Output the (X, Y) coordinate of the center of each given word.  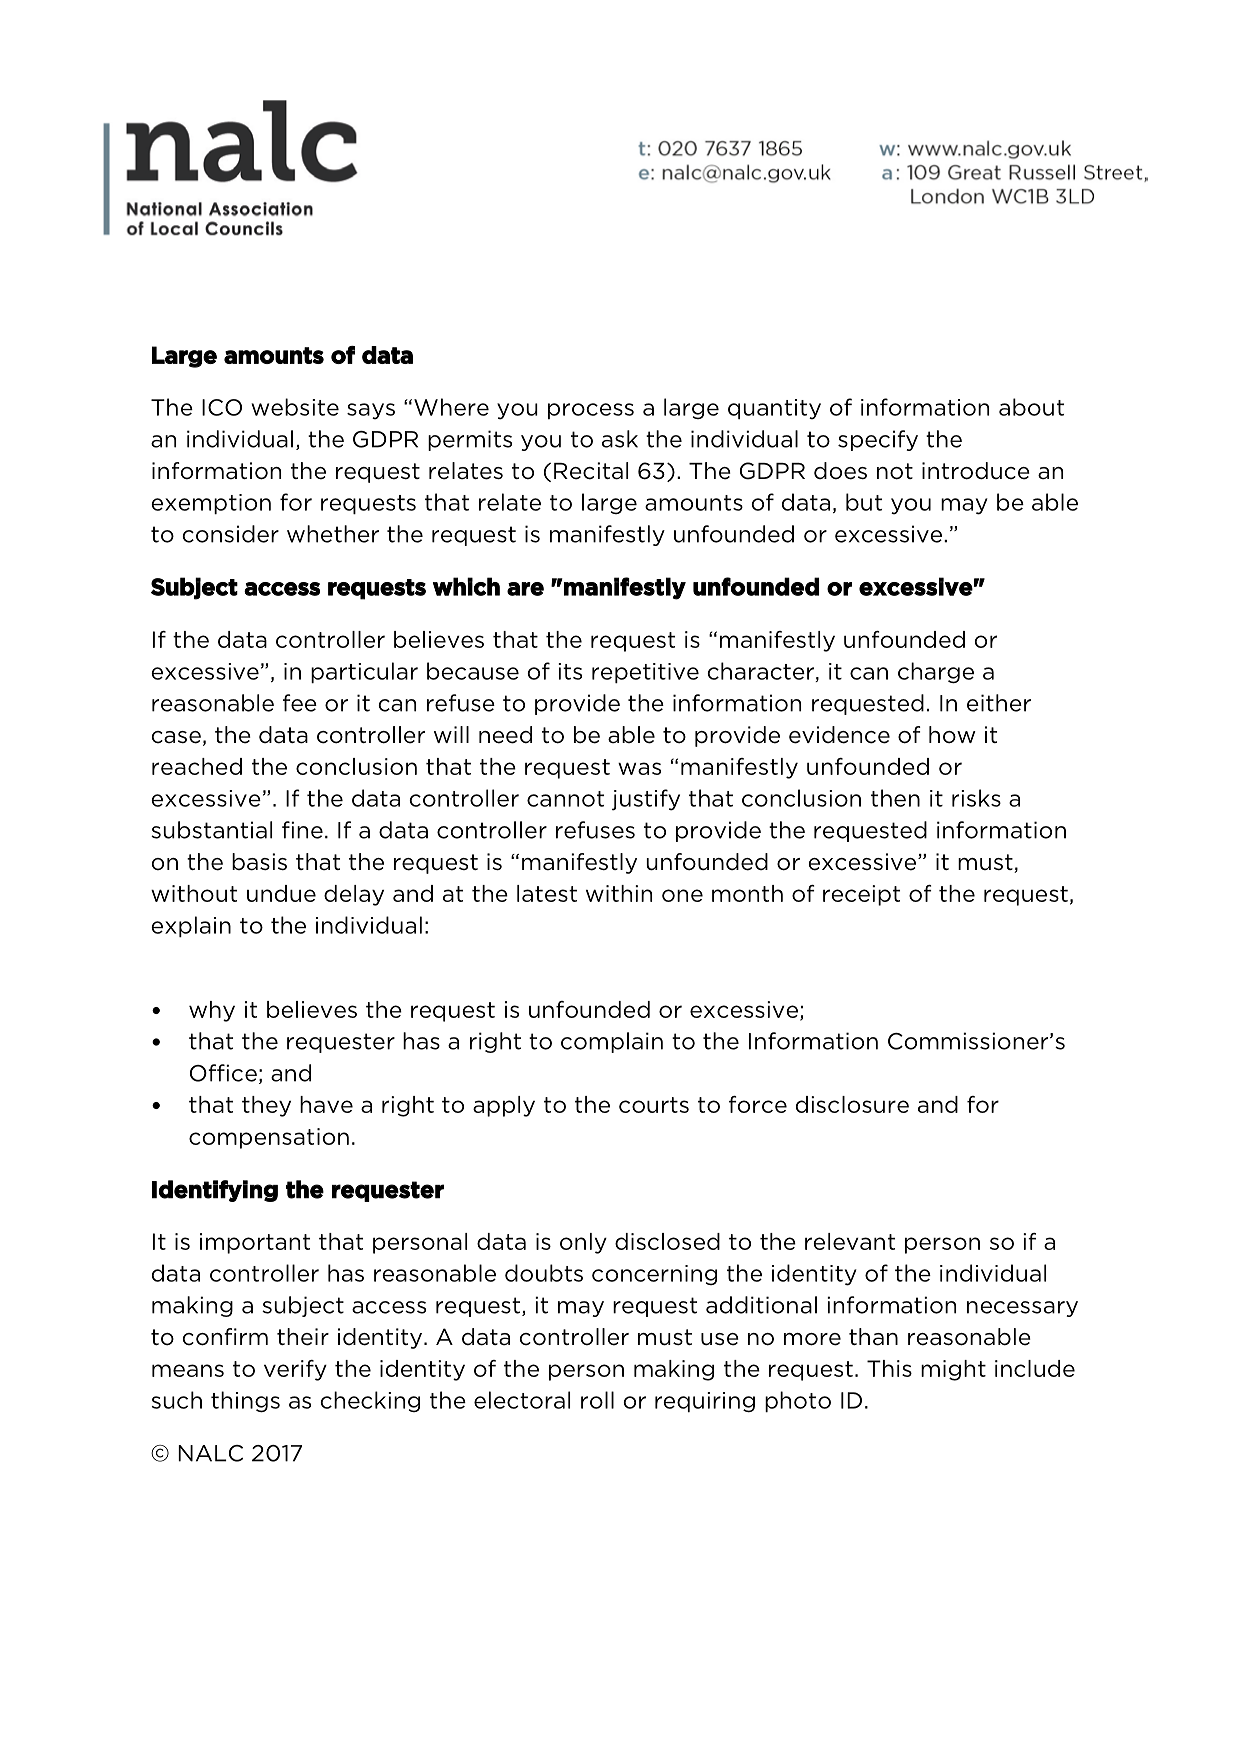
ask (620, 439)
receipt (861, 895)
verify (295, 1370)
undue (281, 893)
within (619, 893)
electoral (522, 1400)
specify (878, 440)
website (295, 407)
